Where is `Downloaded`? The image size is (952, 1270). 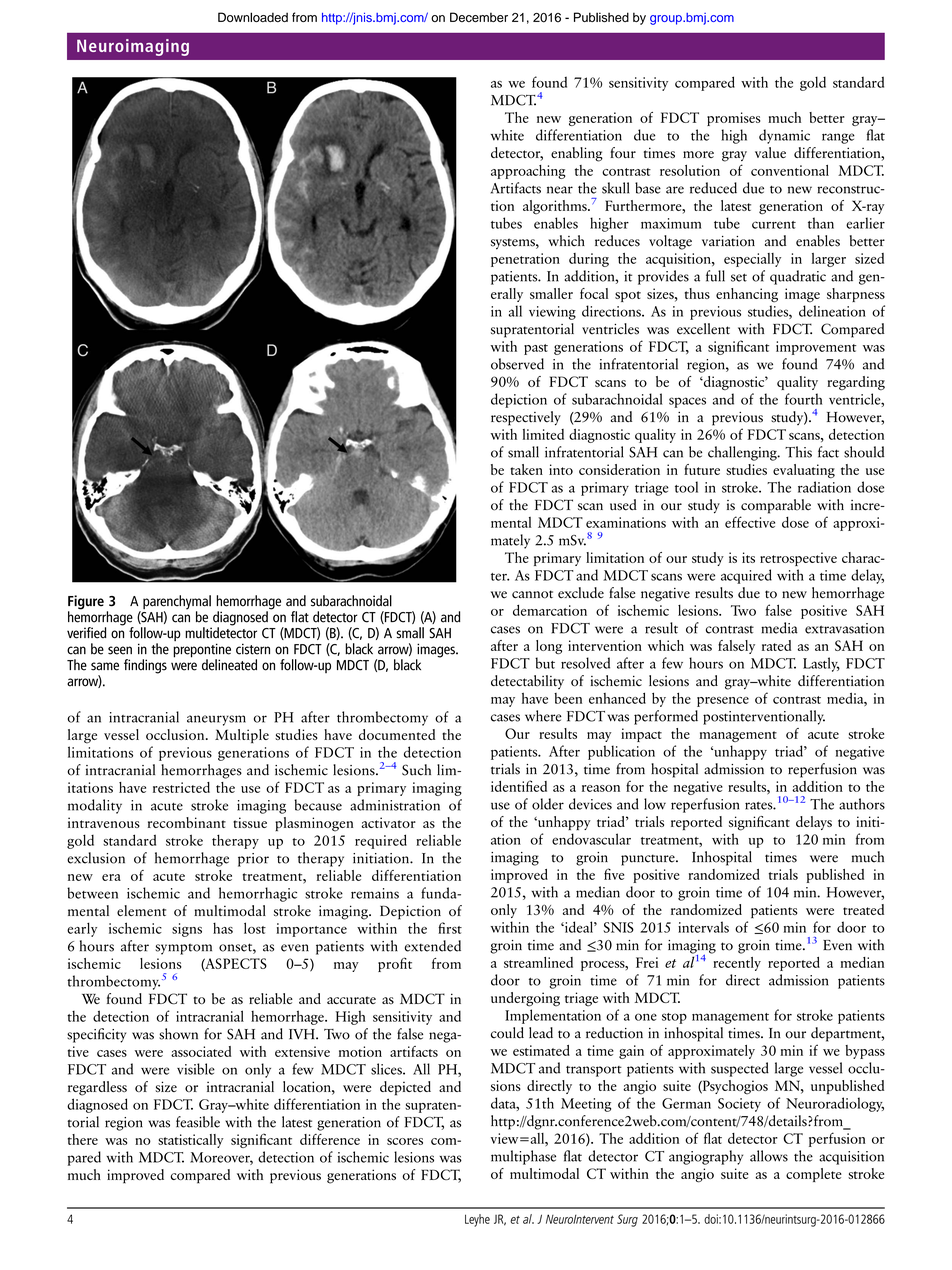 Downloaded is located at coordinates (253, 17).
